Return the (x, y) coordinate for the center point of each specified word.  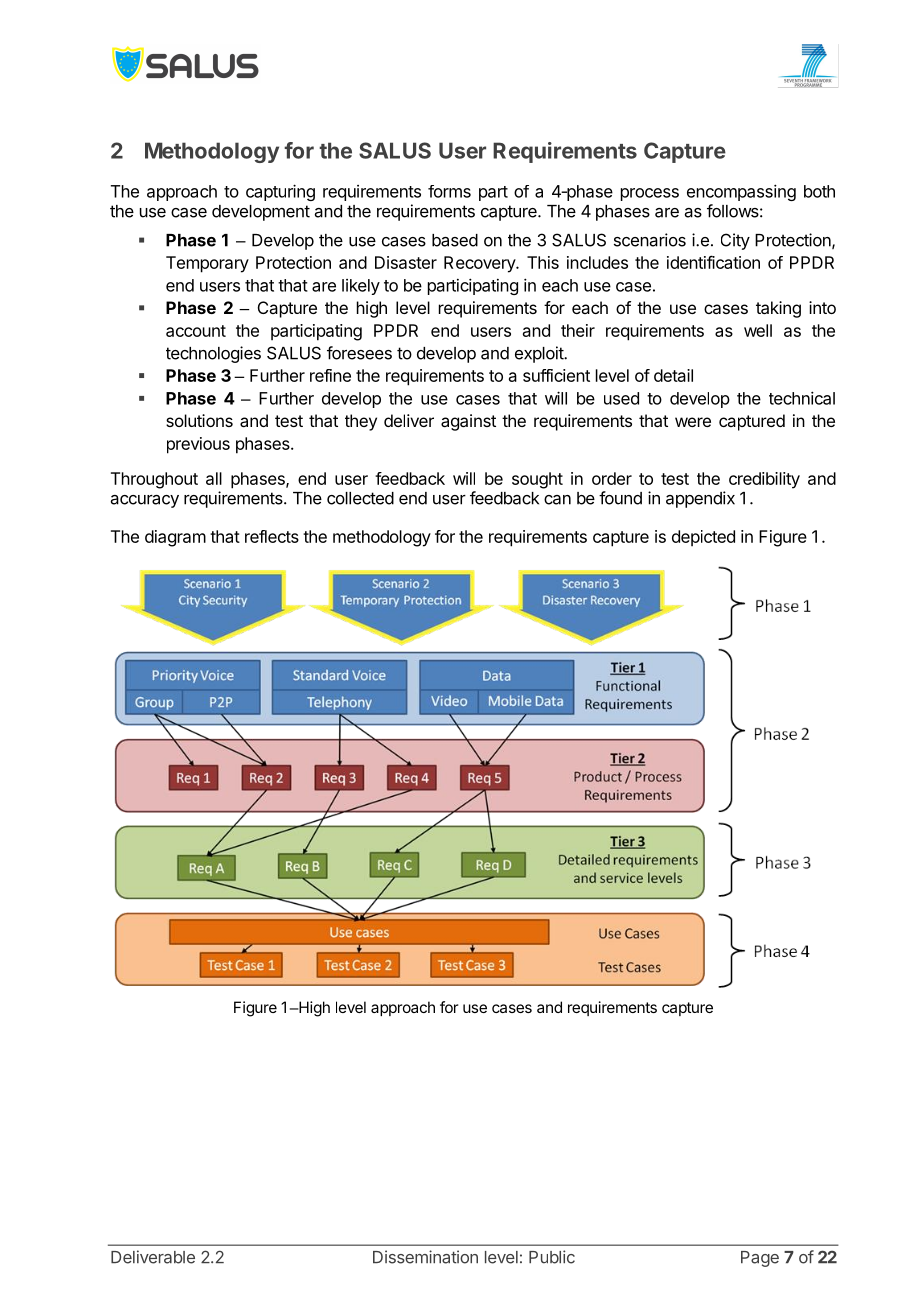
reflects (272, 536)
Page (760, 1259)
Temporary (207, 264)
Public (552, 1257)
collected (360, 498)
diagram (175, 538)
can (557, 500)
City (735, 241)
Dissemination (425, 1257)
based (455, 240)
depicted (703, 538)
